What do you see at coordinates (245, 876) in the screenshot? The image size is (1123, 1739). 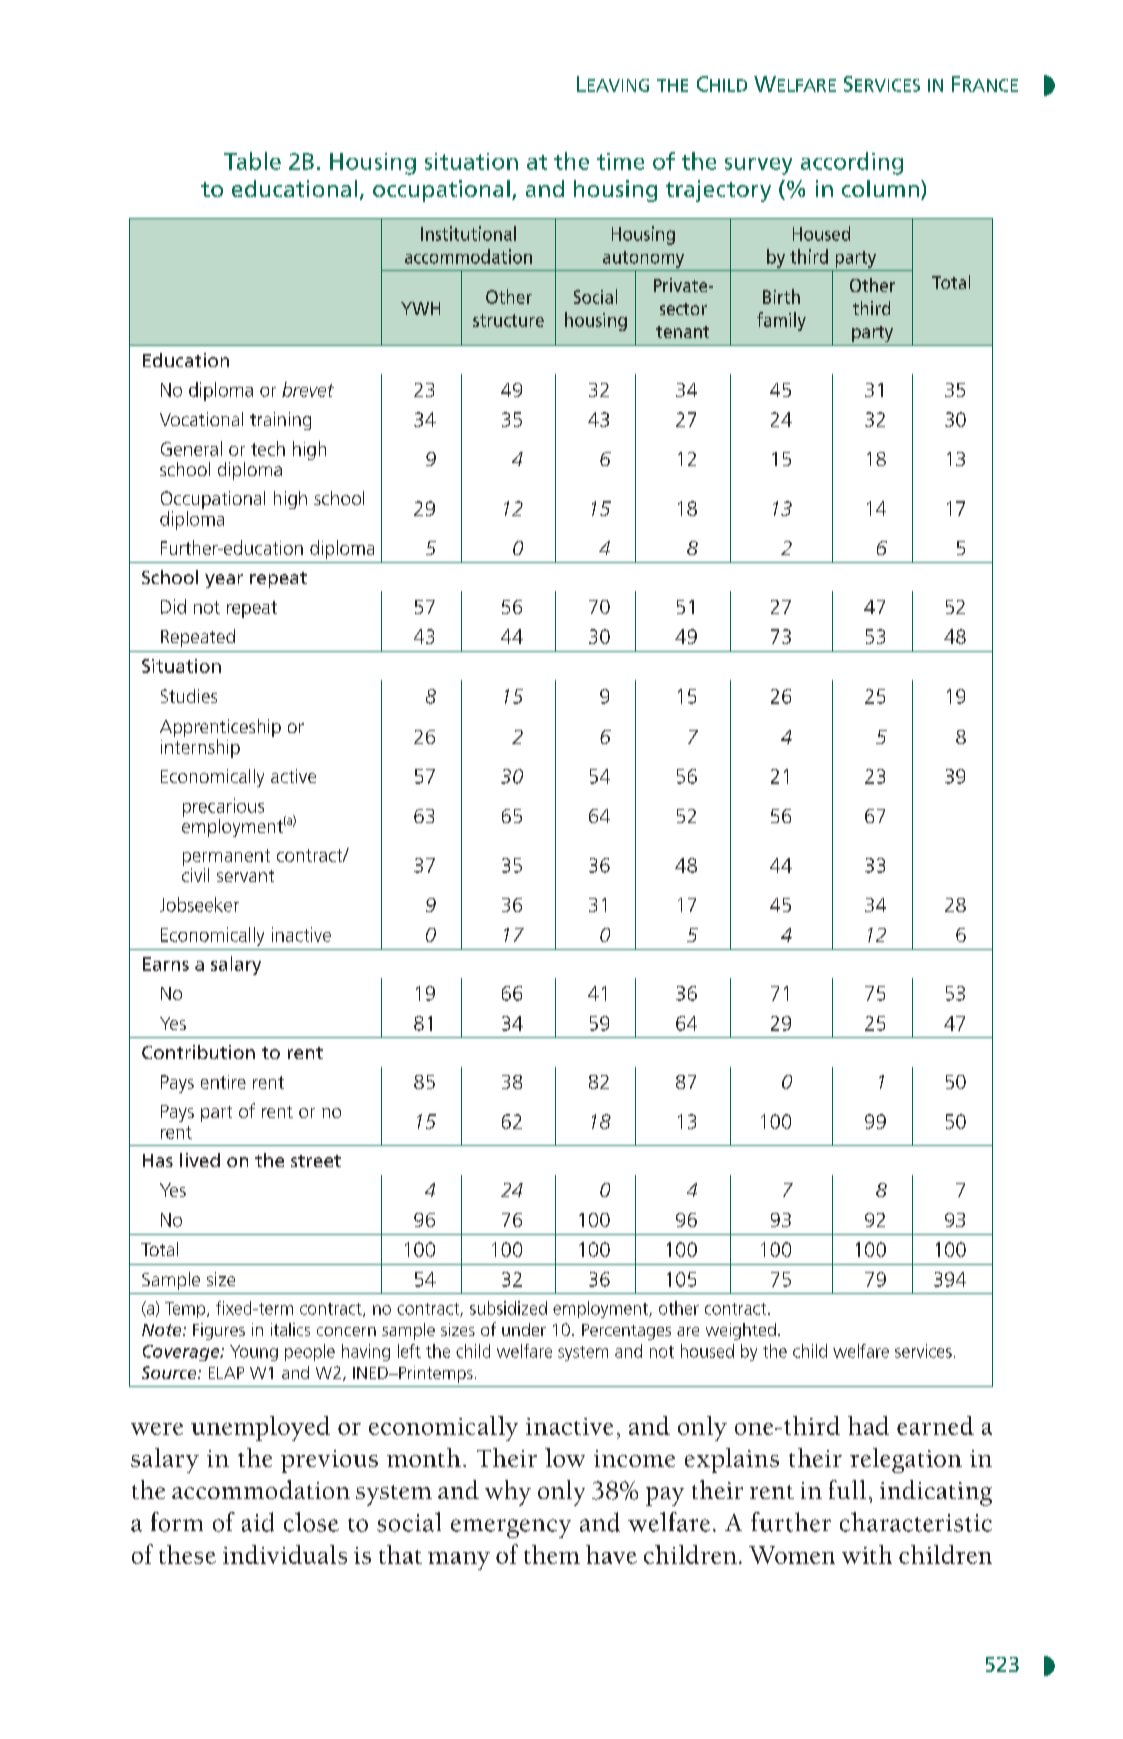 I see `servant` at bounding box center [245, 876].
